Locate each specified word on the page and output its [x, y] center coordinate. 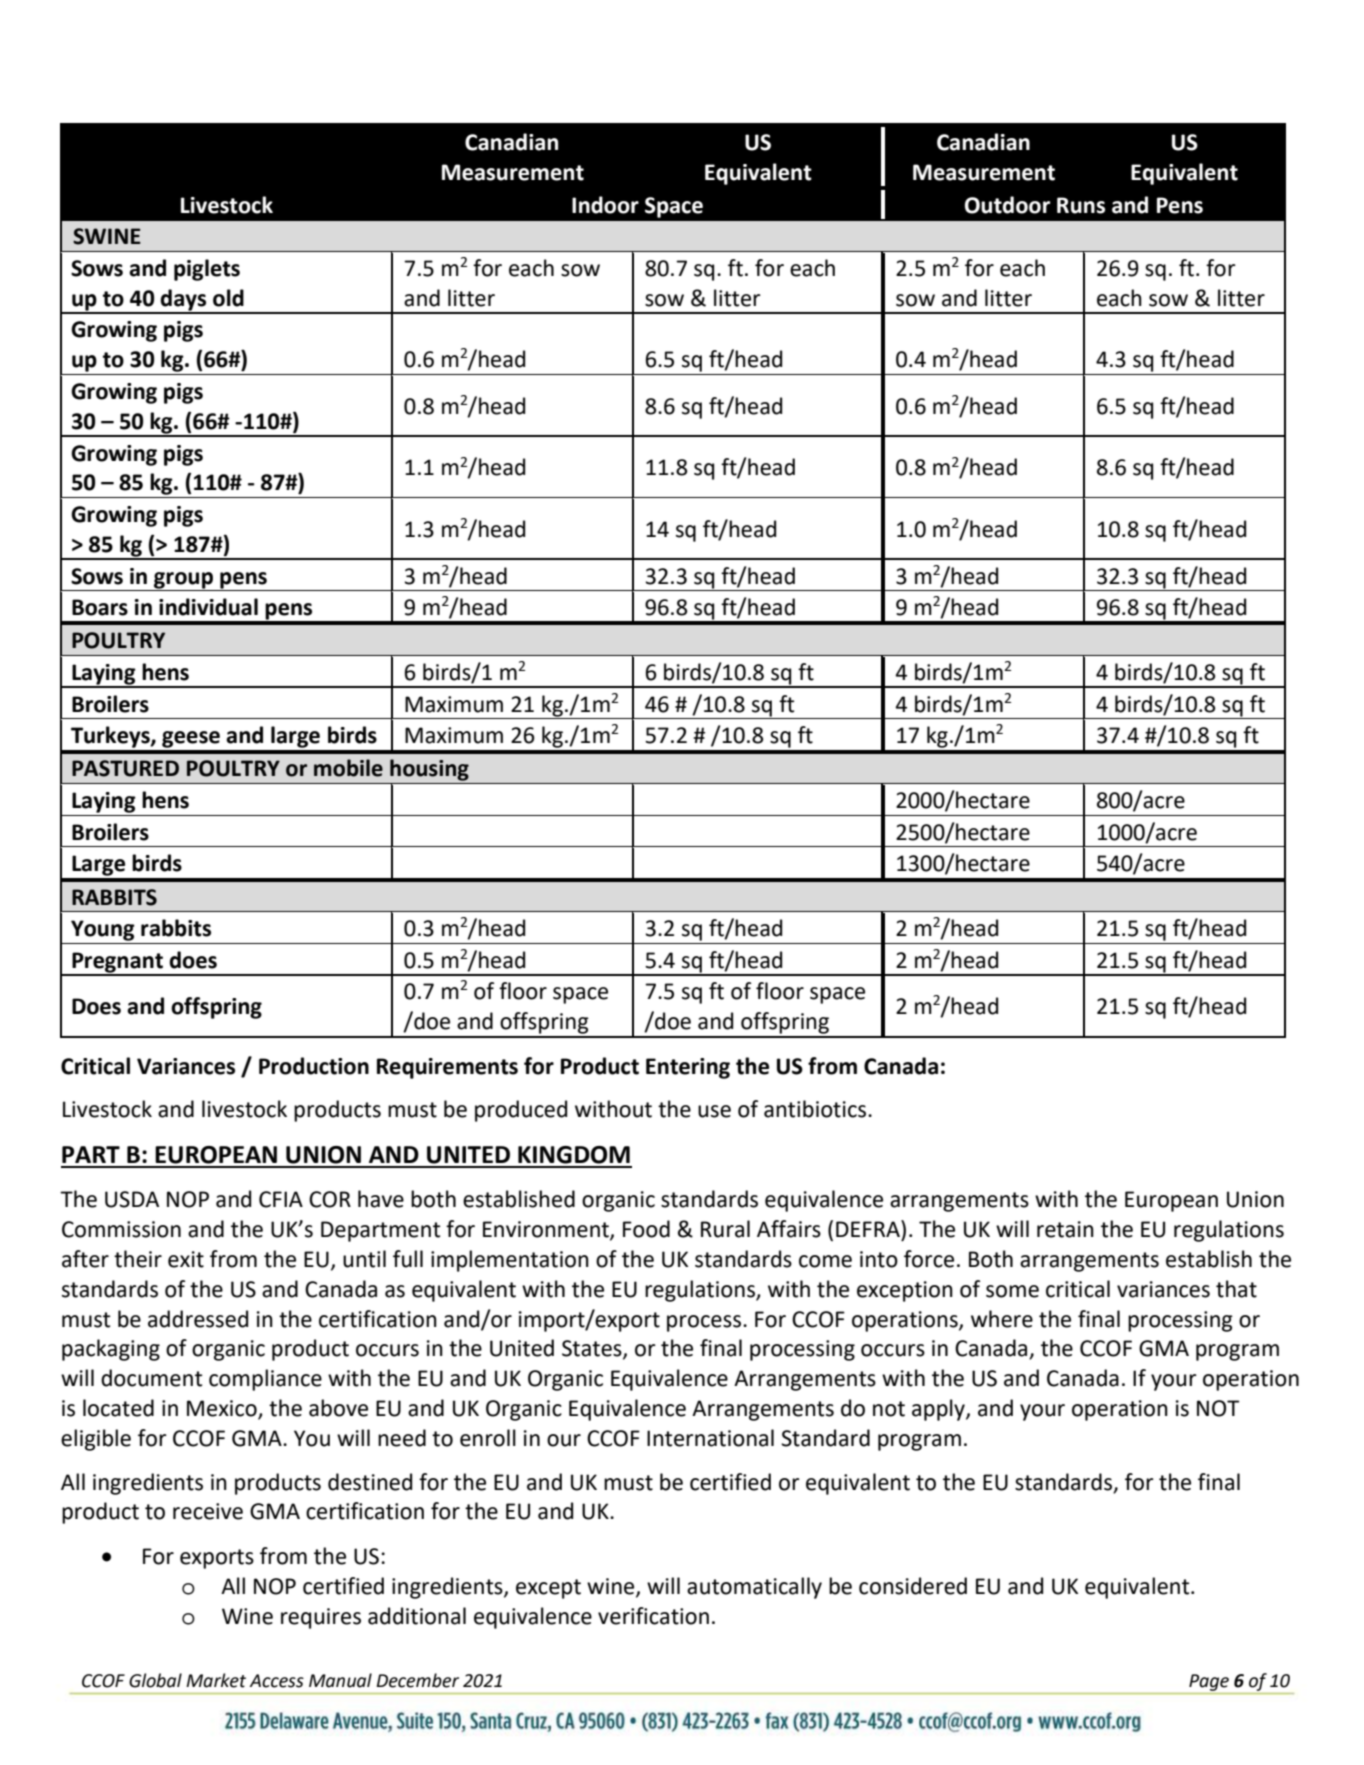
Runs [1081, 205]
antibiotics [816, 1109]
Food [646, 1229]
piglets [207, 270]
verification [653, 1616]
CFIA [281, 1199]
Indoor [605, 205]
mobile [348, 768]
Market [216, 1680]
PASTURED [125, 768]
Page [1209, 1682]
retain [1065, 1229]
